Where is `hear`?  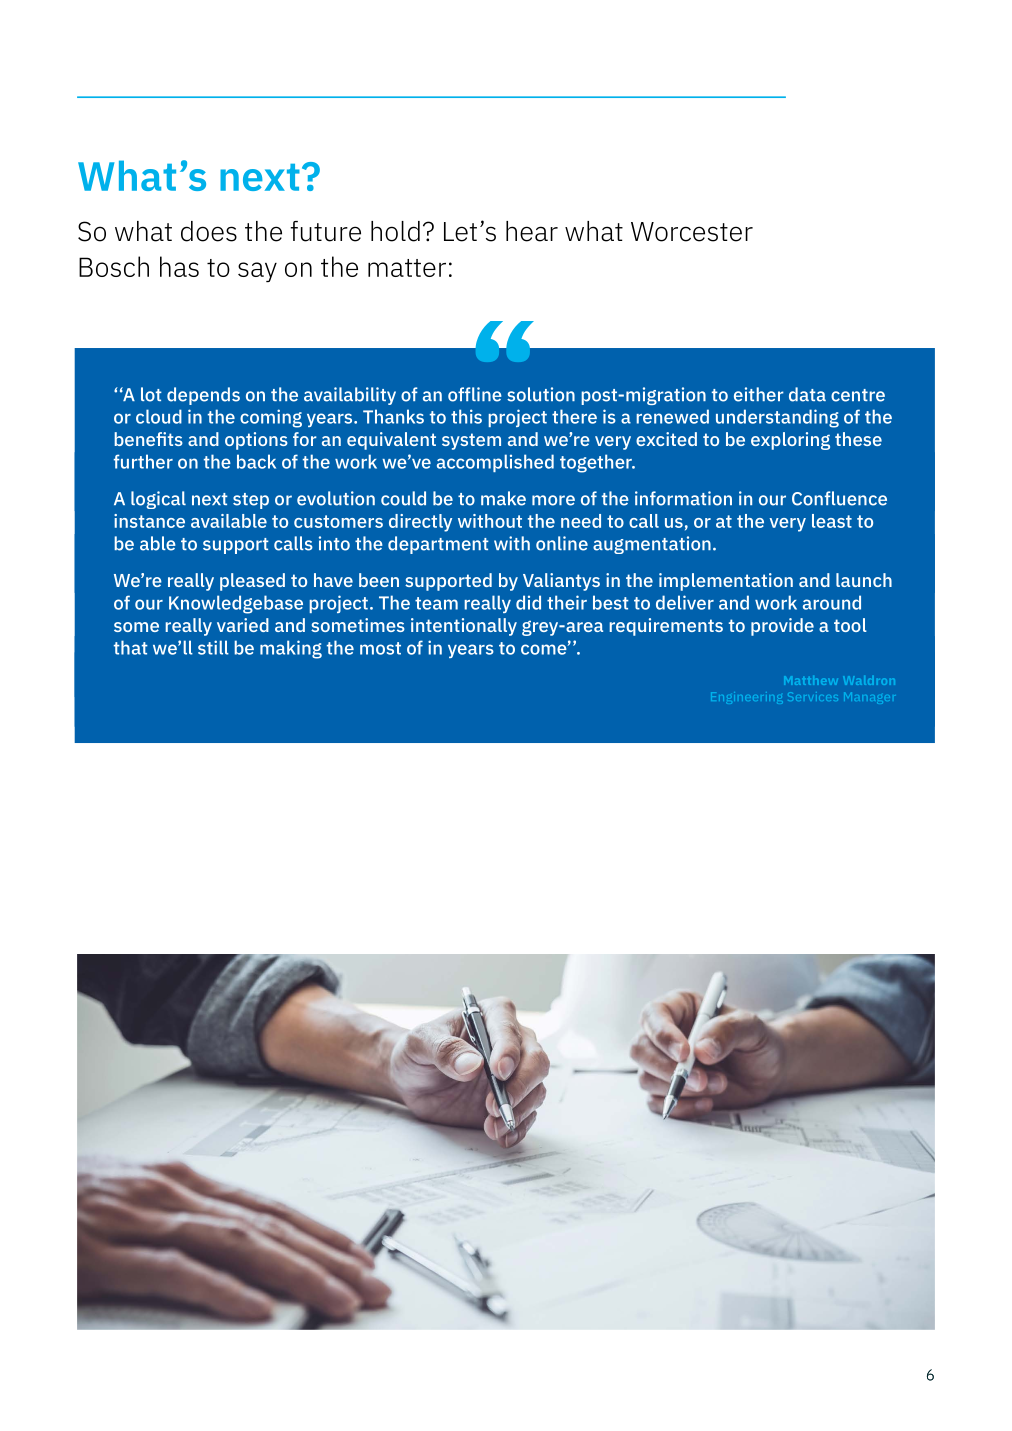
hear is located at coordinates (532, 231).
